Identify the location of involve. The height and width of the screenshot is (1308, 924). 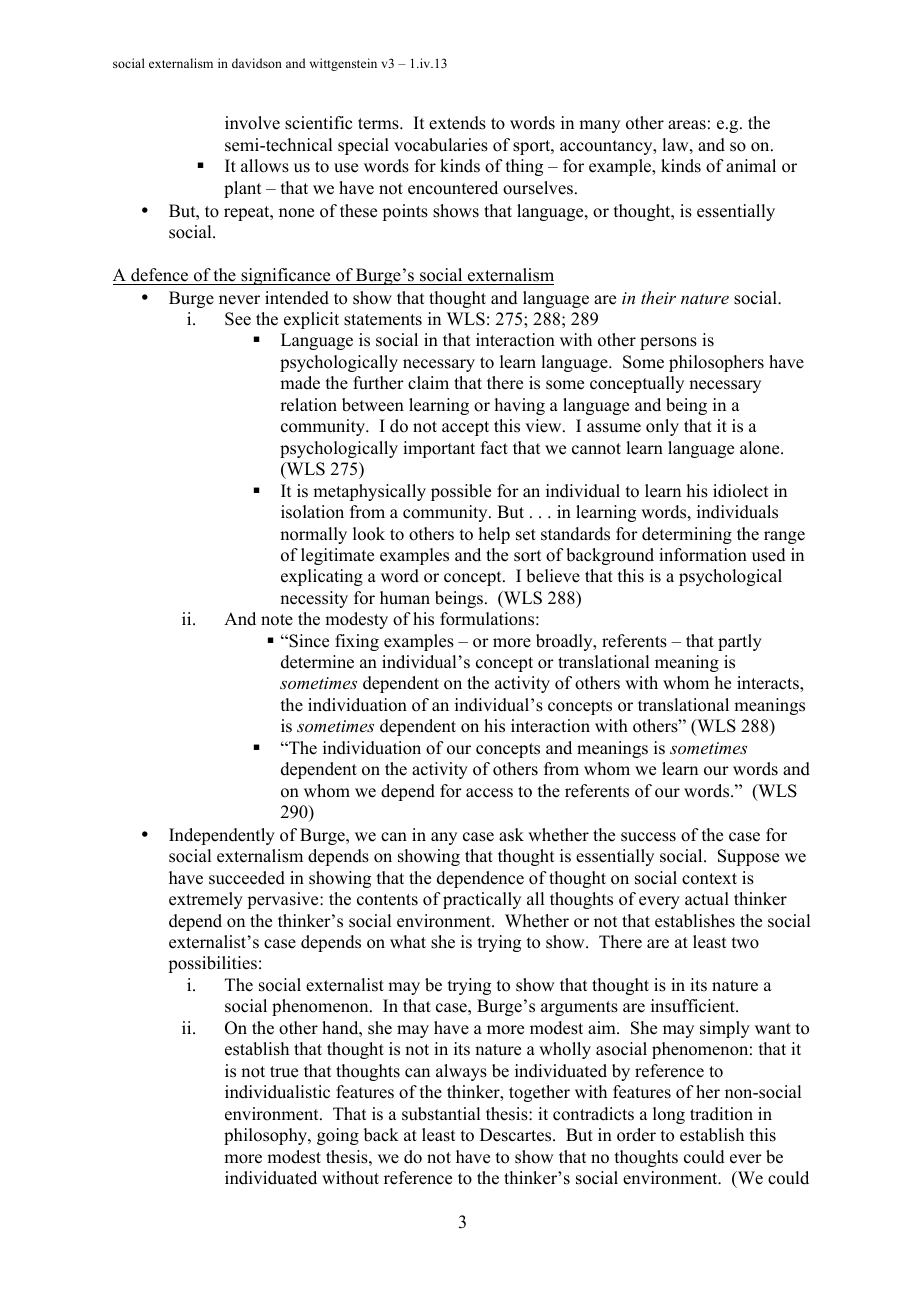
(252, 123).
